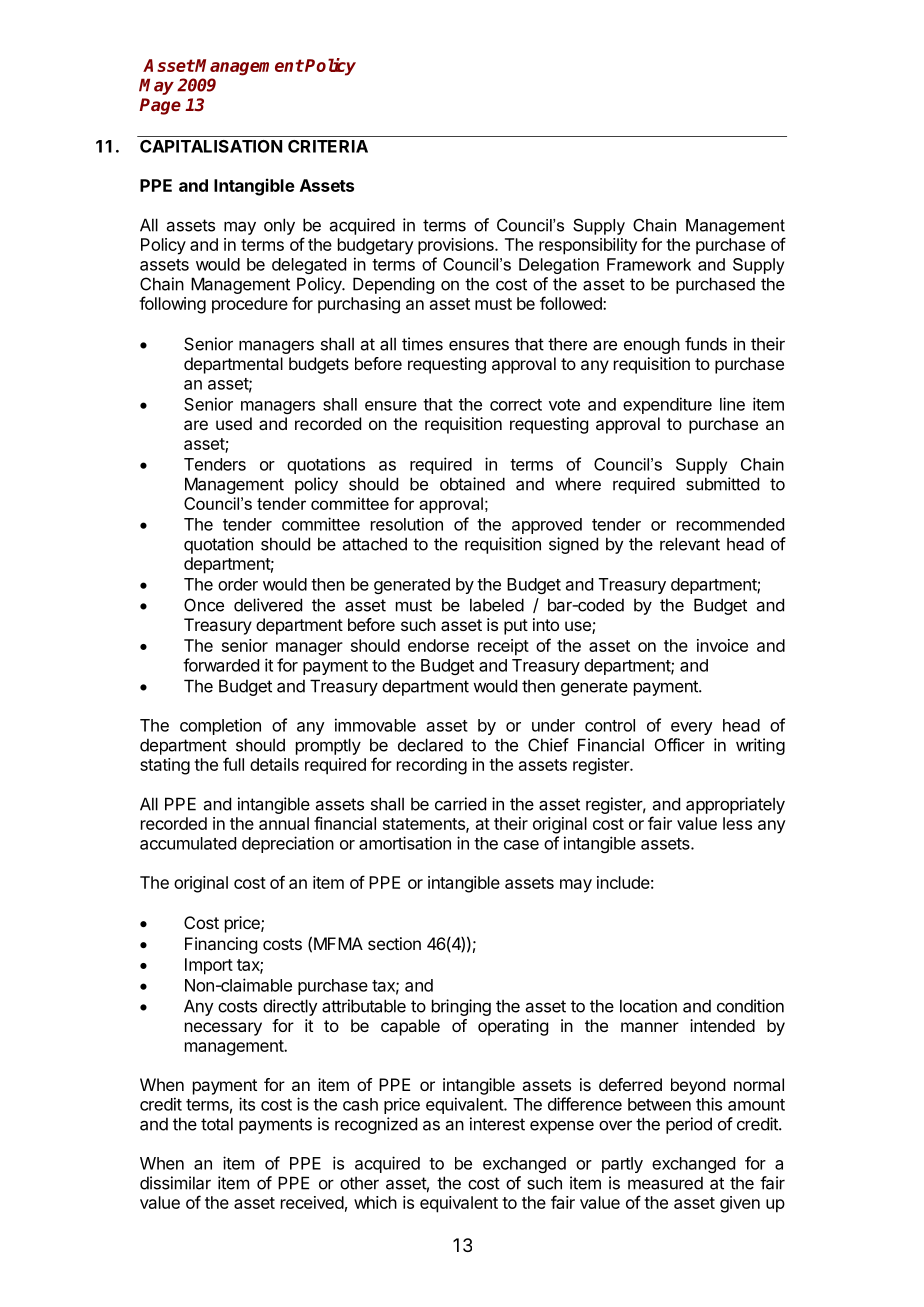  Describe the element at coordinates (722, 645) in the screenshot. I see `invoice` at that location.
